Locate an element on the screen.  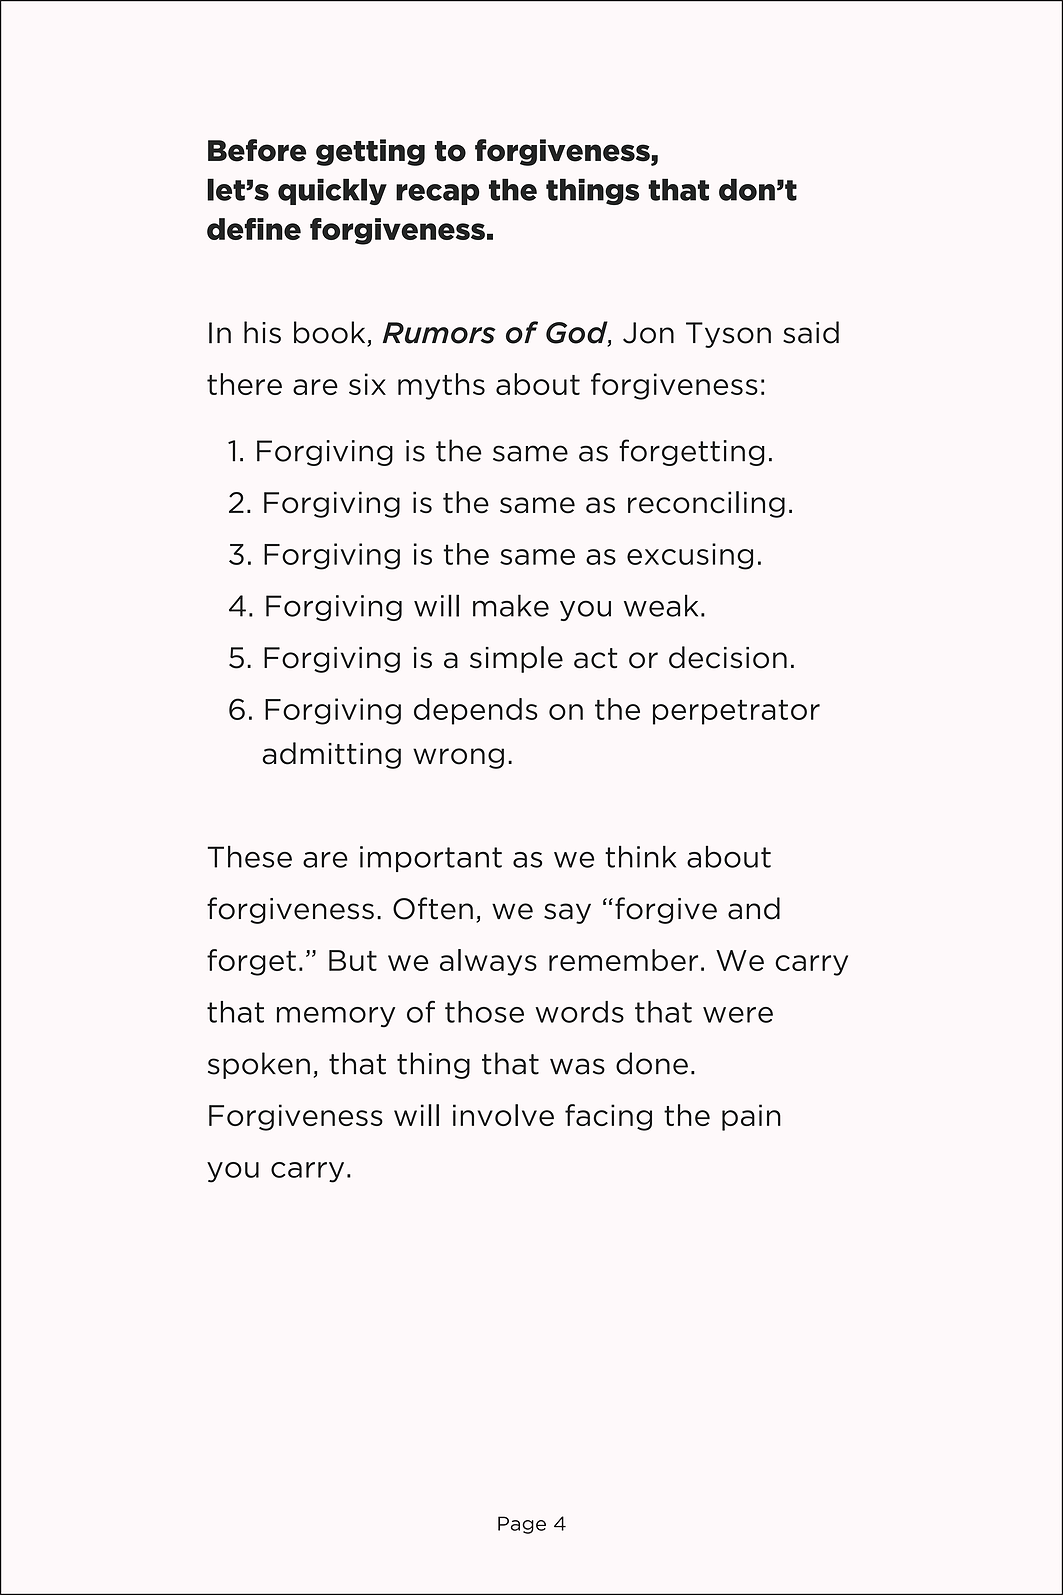
make is located at coordinates (511, 605).
